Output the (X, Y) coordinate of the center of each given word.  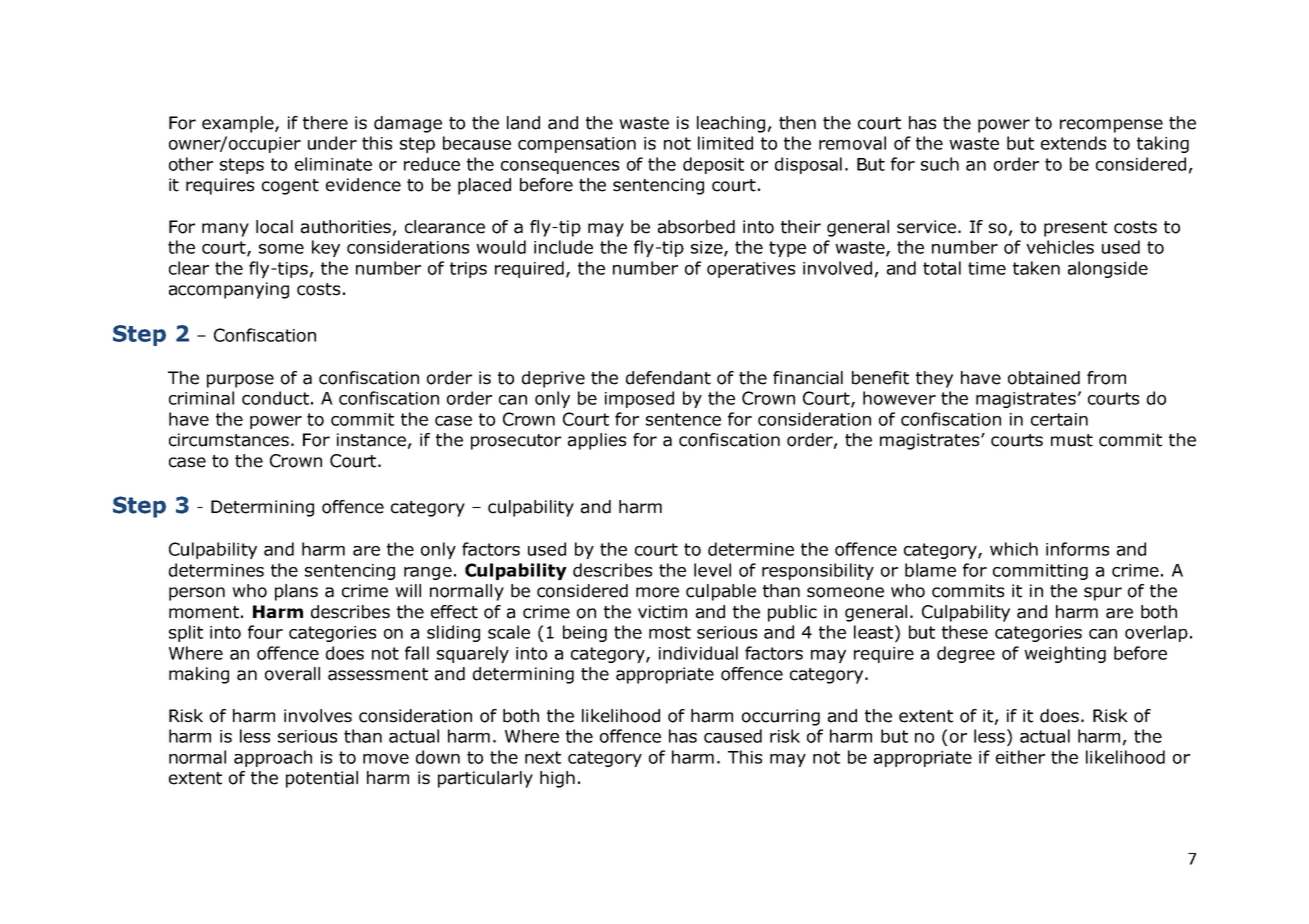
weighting (1065, 654)
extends (1073, 143)
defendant (668, 378)
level (712, 570)
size (708, 248)
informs (1077, 549)
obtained (1044, 378)
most (670, 632)
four (265, 632)
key (326, 248)
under (332, 143)
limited (725, 143)
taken (1036, 268)
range (428, 573)
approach (273, 758)
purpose (240, 381)
